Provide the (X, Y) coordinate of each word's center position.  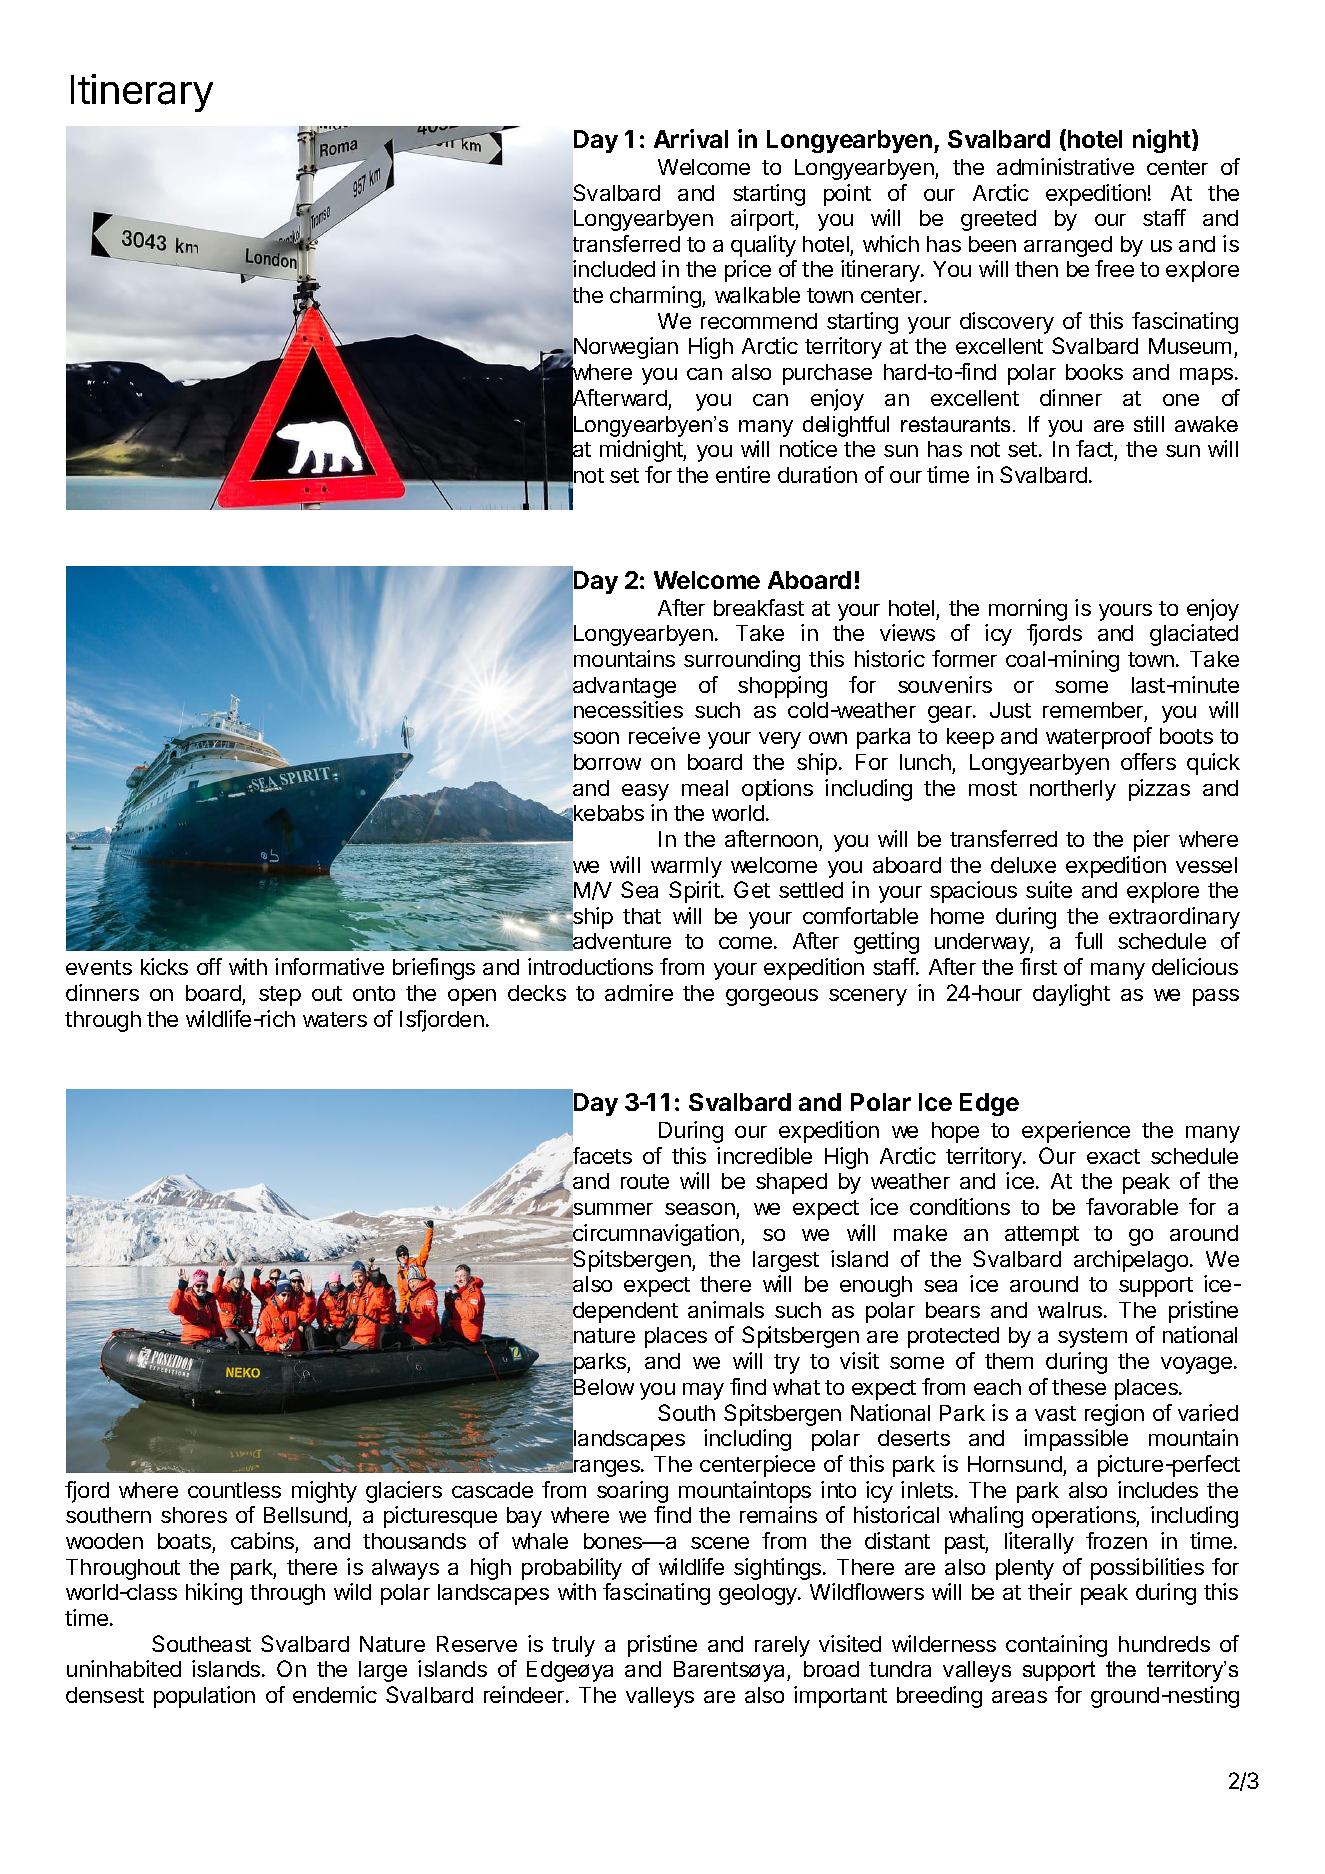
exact (1113, 1156)
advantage (623, 687)
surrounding (742, 661)
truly (573, 1646)
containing (1056, 1646)
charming (656, 297)
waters (335, 1019)
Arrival (691, 138)
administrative (1065, 166)
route (645, 1181)
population (204, 1697)
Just (1010, 710)
